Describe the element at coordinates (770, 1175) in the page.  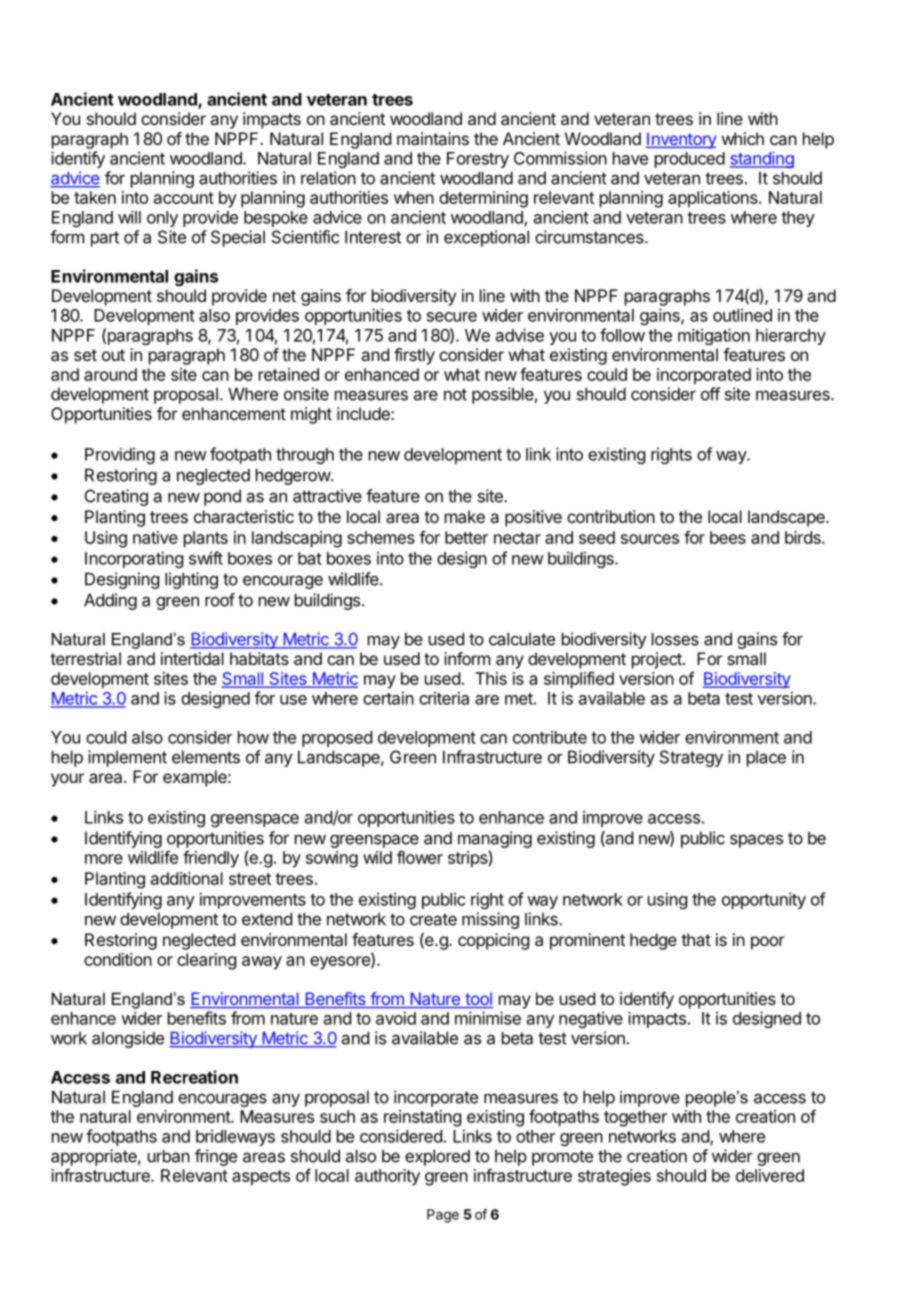
I see `delivered` at that location.
